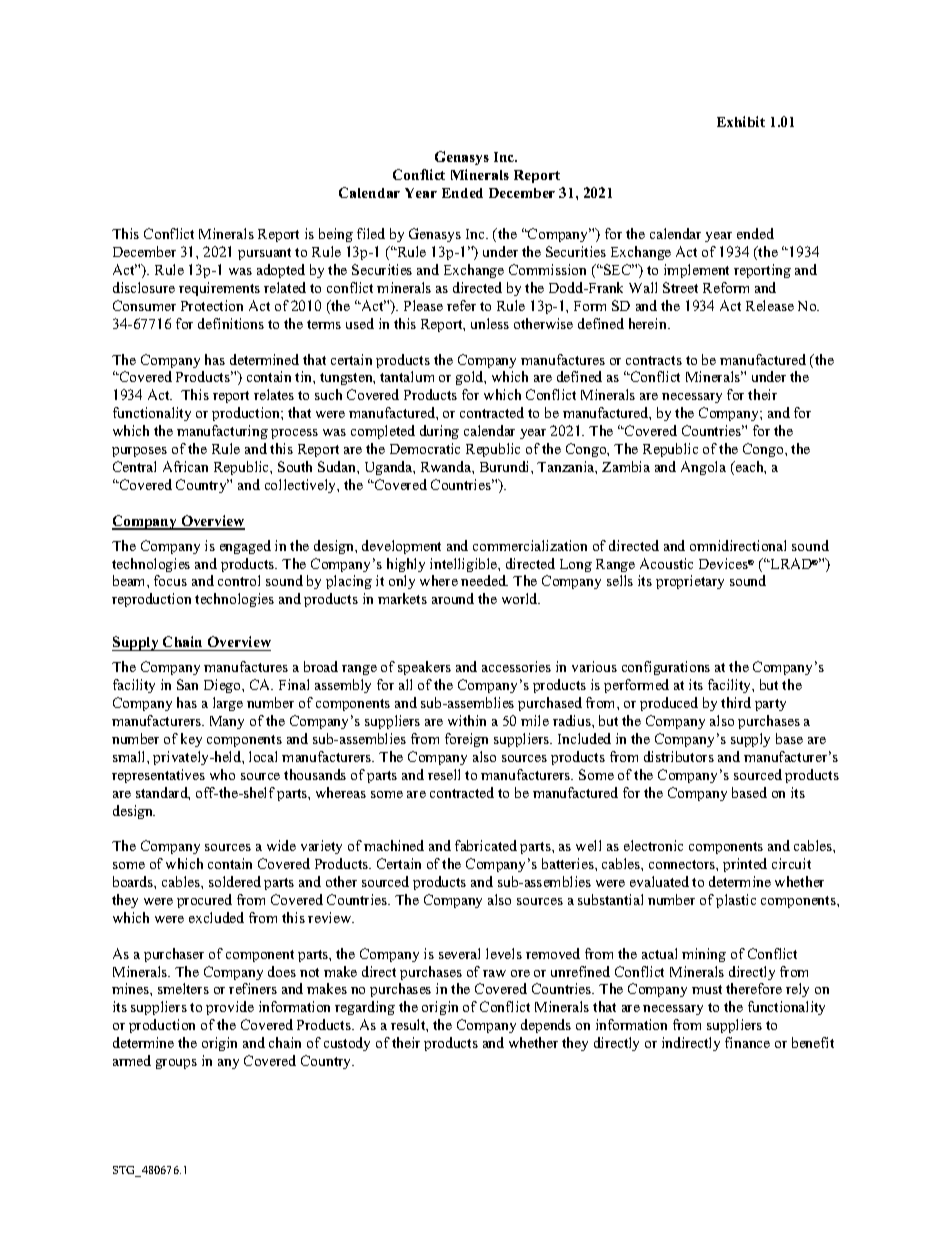 Image resolution: width=952 pixels, height=1233 pixels. Describe the element at coordinates (274, 394) in the screenshot. I see `relates` at that location.
